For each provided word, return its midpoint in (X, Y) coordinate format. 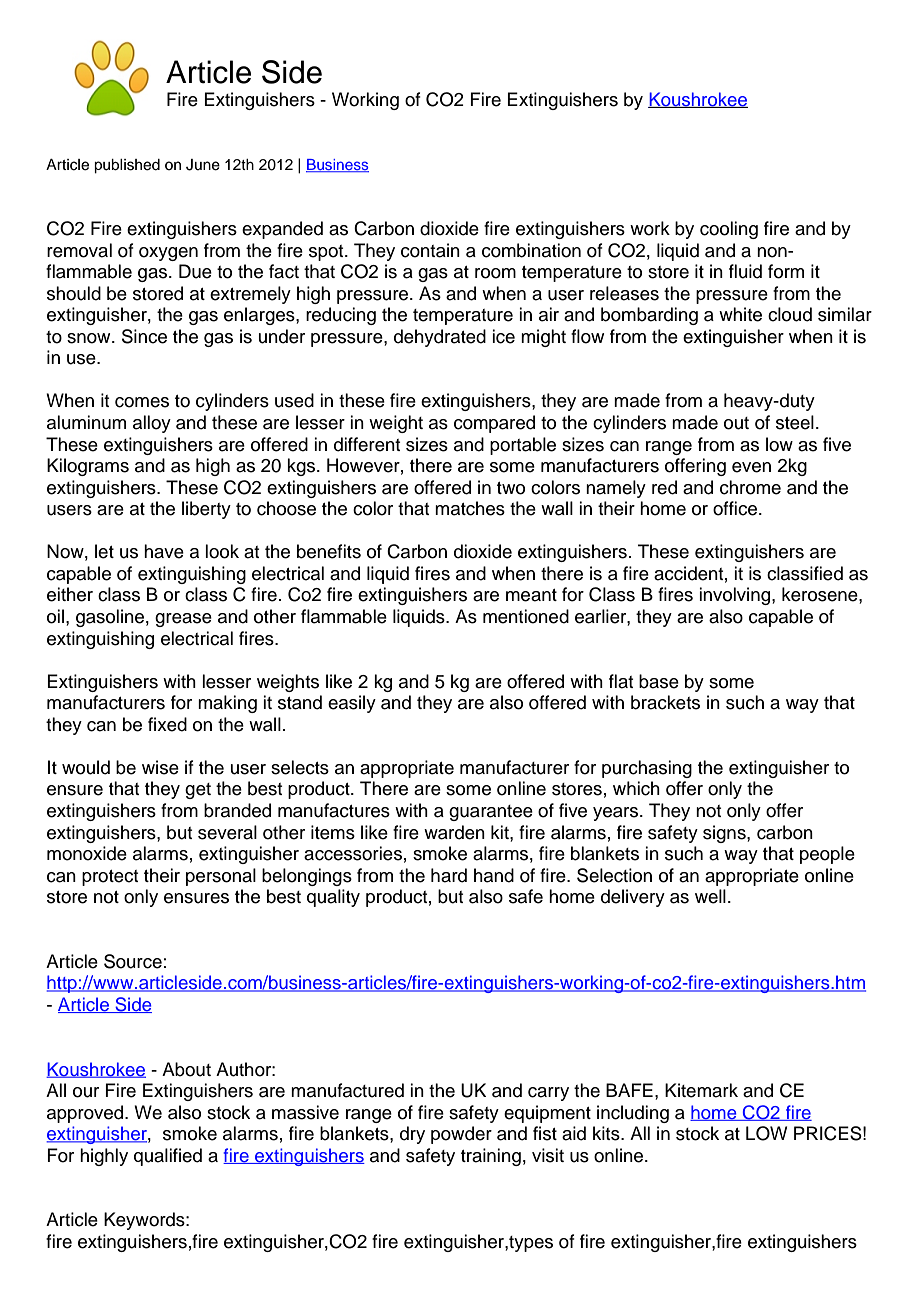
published (127, 166)
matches (470, 508)
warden (454, 832)
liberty (206, 510)
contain (430, 250)
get (198, 791)
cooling (729, 230)
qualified (168, 1157)
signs (725, 834)
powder (461, 1135)
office (736, 508)
